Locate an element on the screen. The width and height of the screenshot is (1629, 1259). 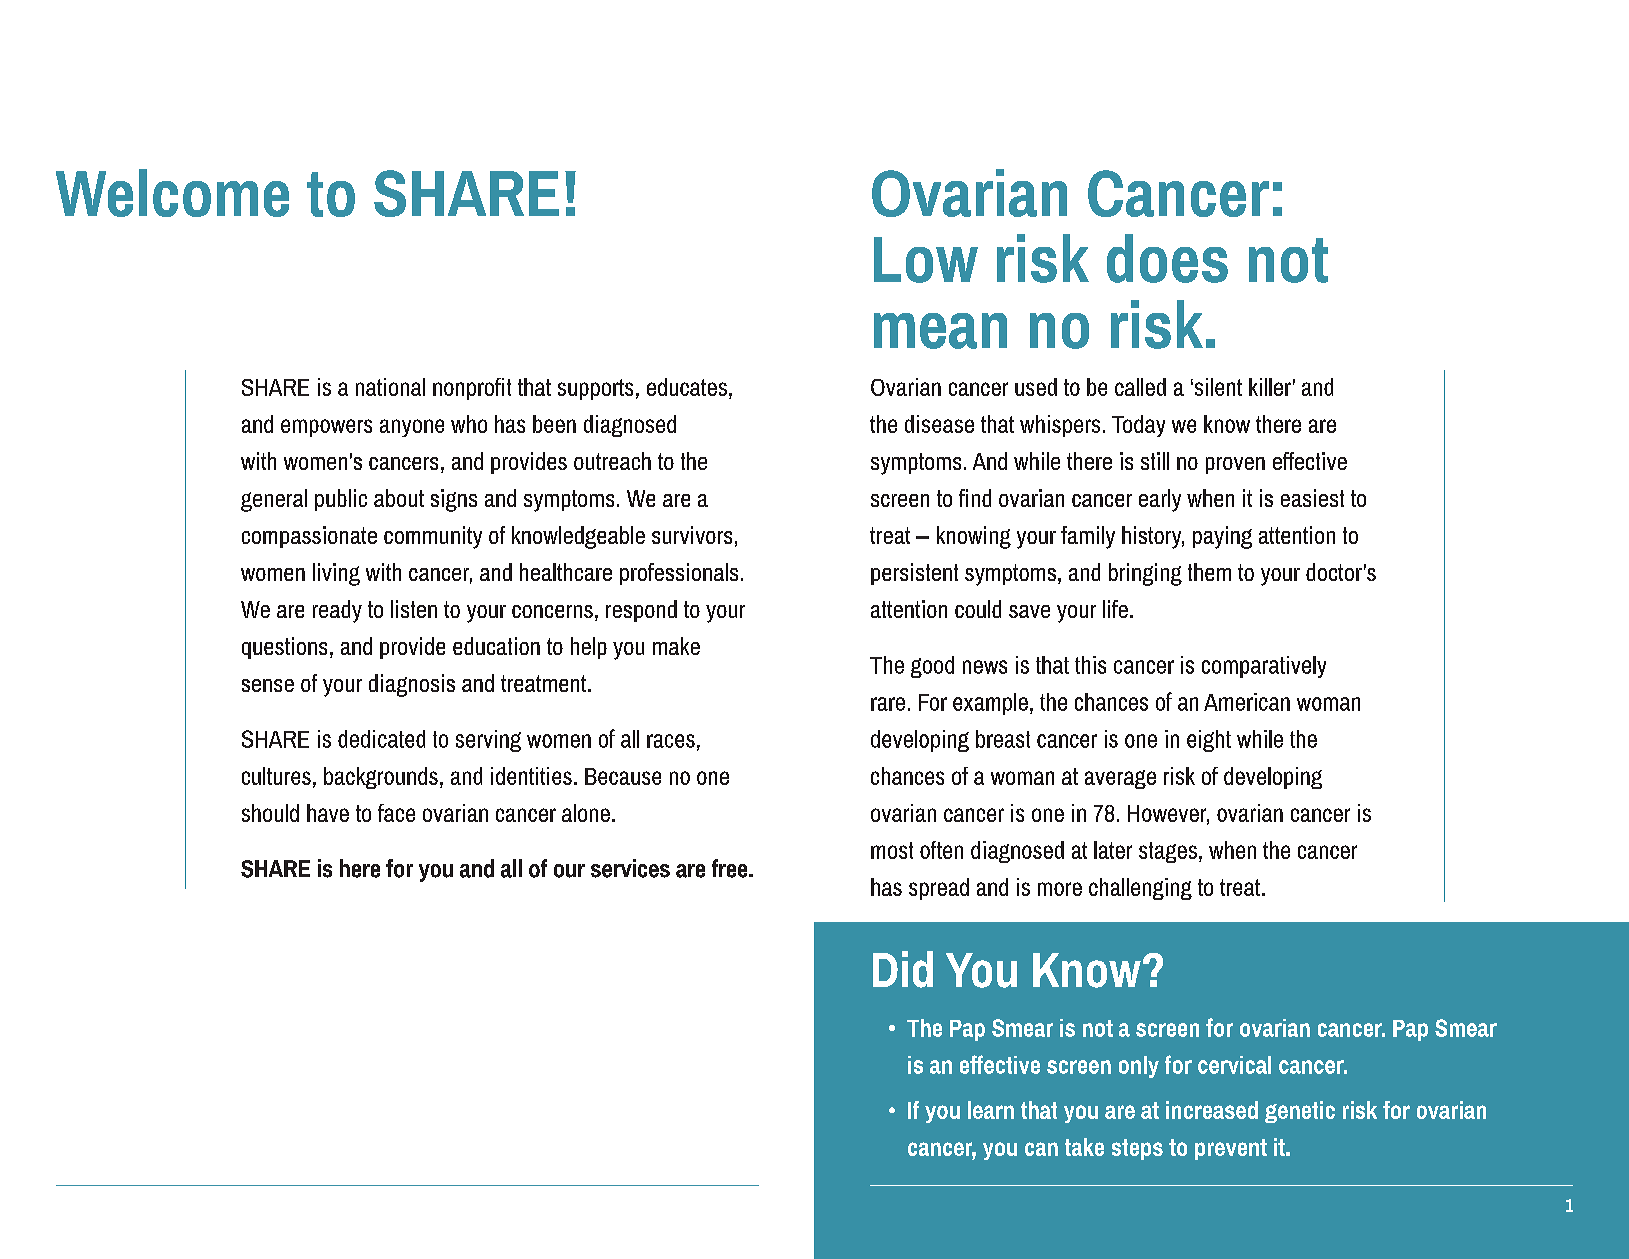
does is located at coordinates (1167, 258).
